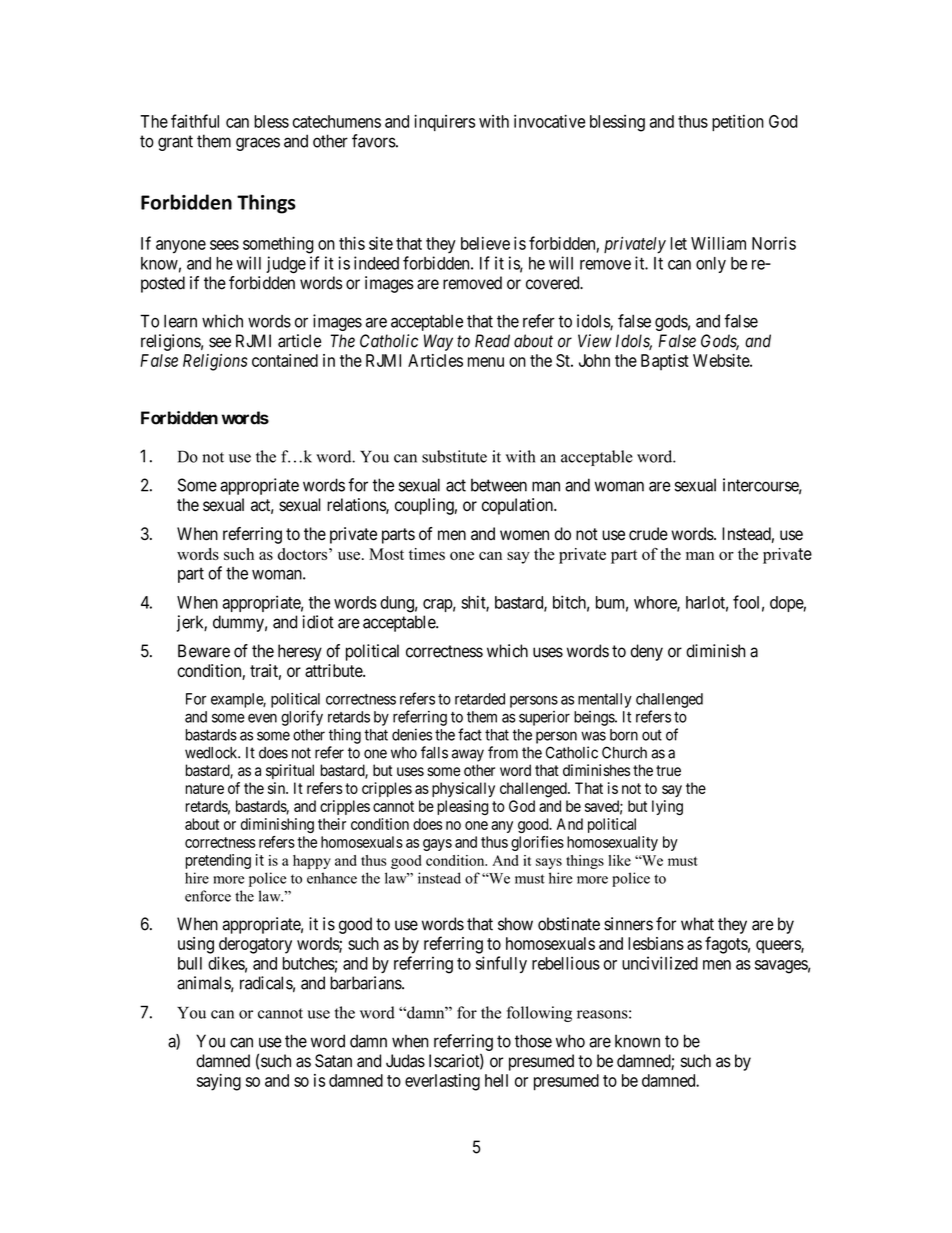 Image resolution: width=952 pixels, height=1233 pixels. I want to click on Beware, so click(204, 651).
